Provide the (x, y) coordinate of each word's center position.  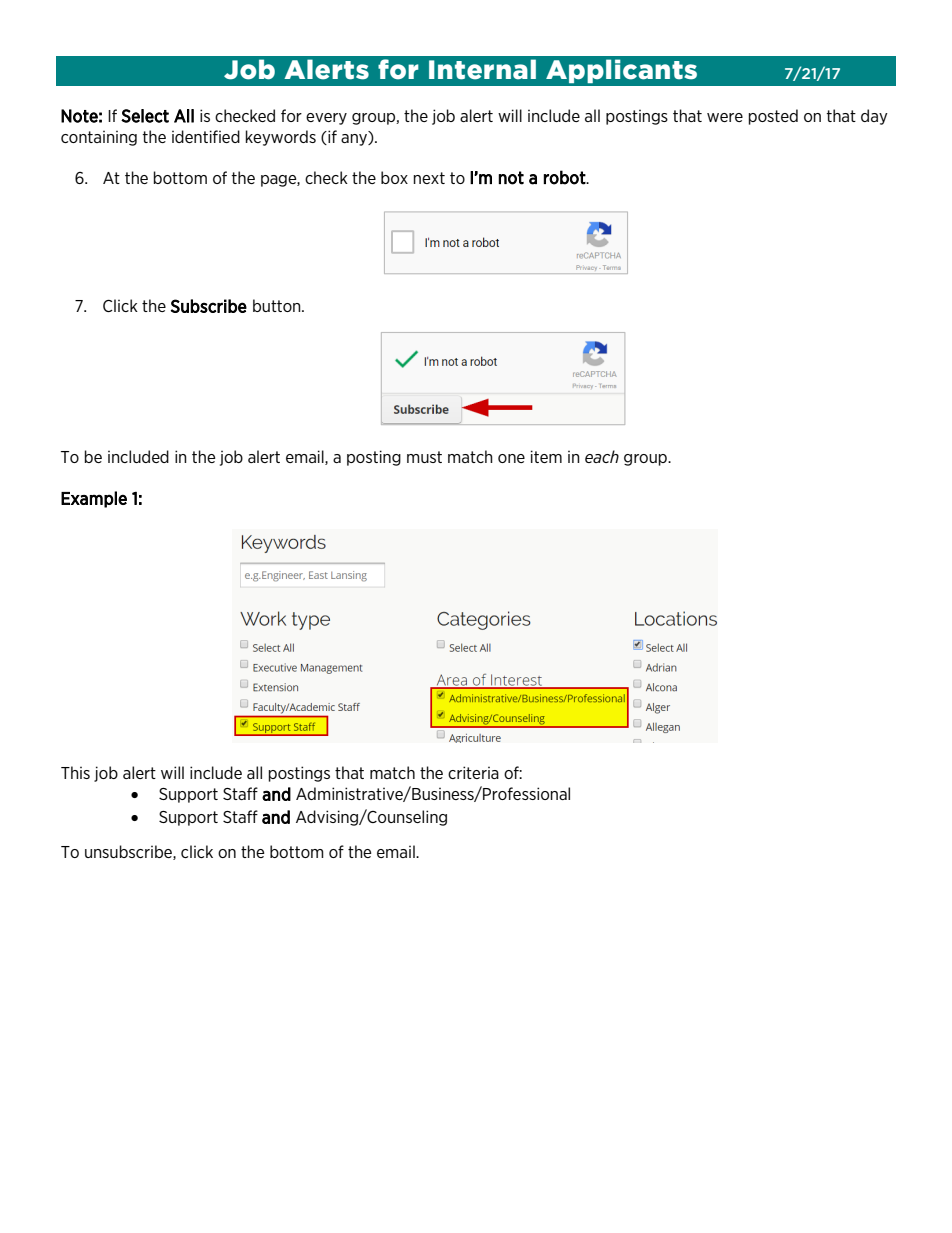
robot (565, 177)
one (511, 458)
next (429, 178)
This (75, 772)
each (602, 456)
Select (145, 116)
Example (94, 499)
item (546, 456)
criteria (473, 772)
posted (773, 117)
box (394, 177)
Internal (482, 69)
